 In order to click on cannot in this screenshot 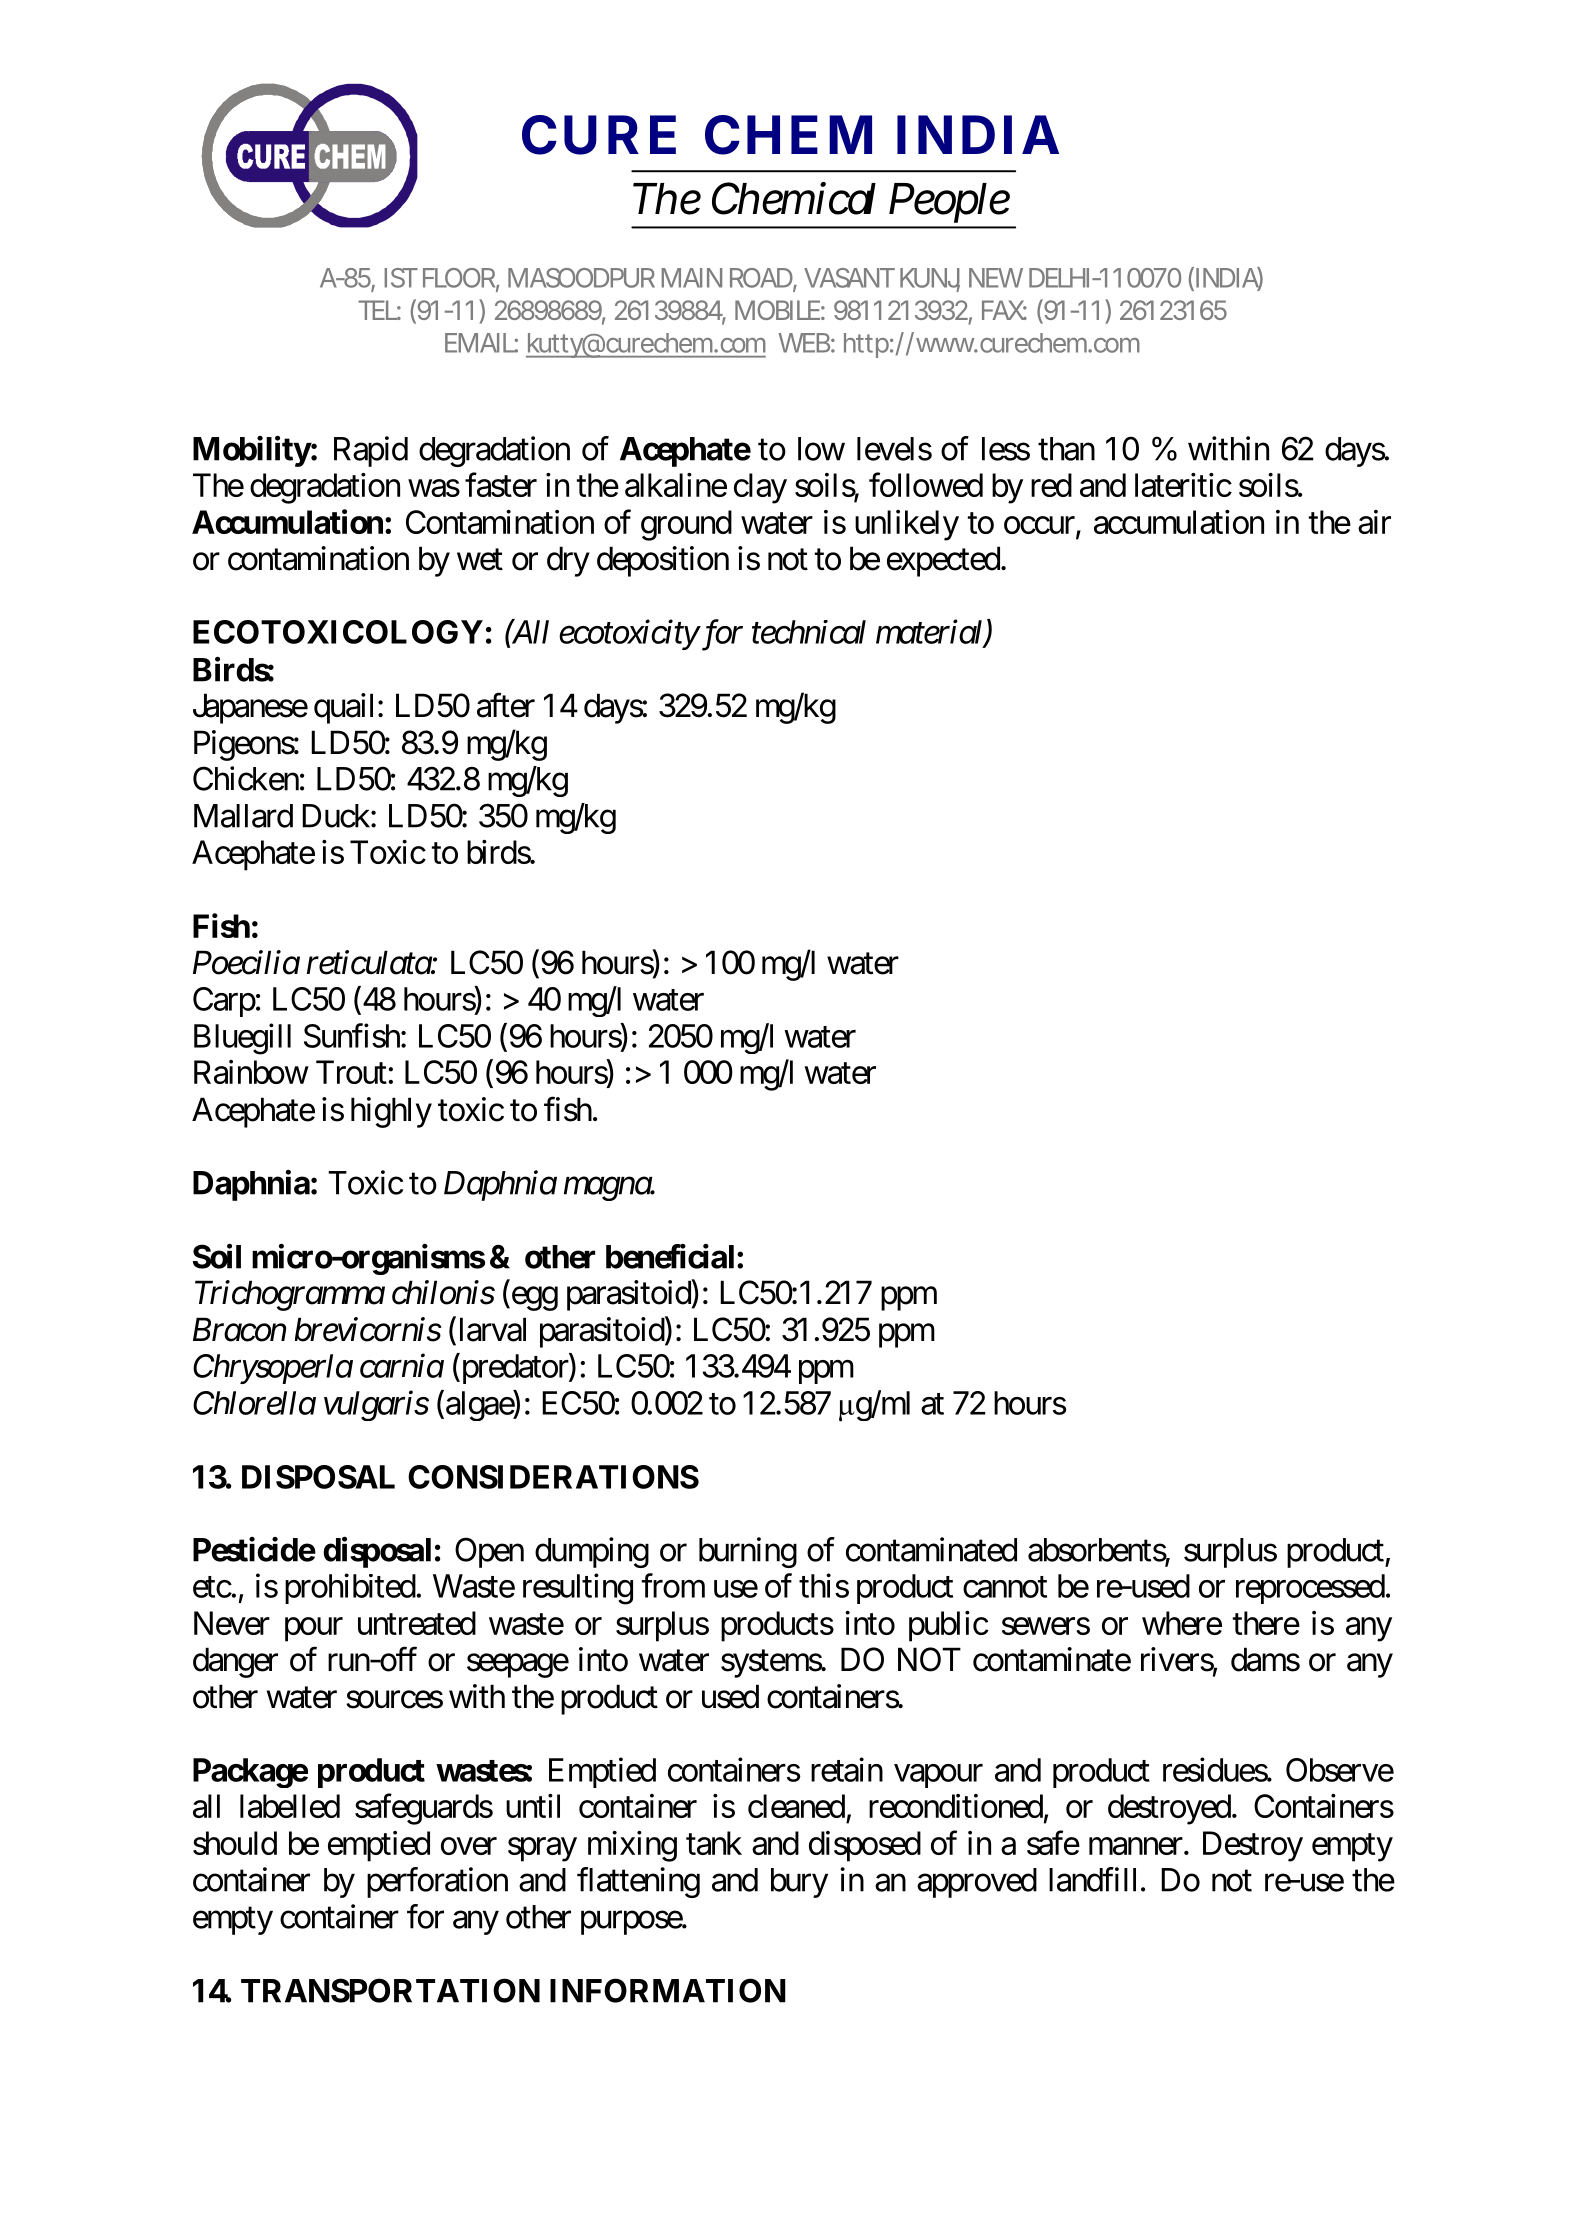, I will do `click(1005, 1587)`.
